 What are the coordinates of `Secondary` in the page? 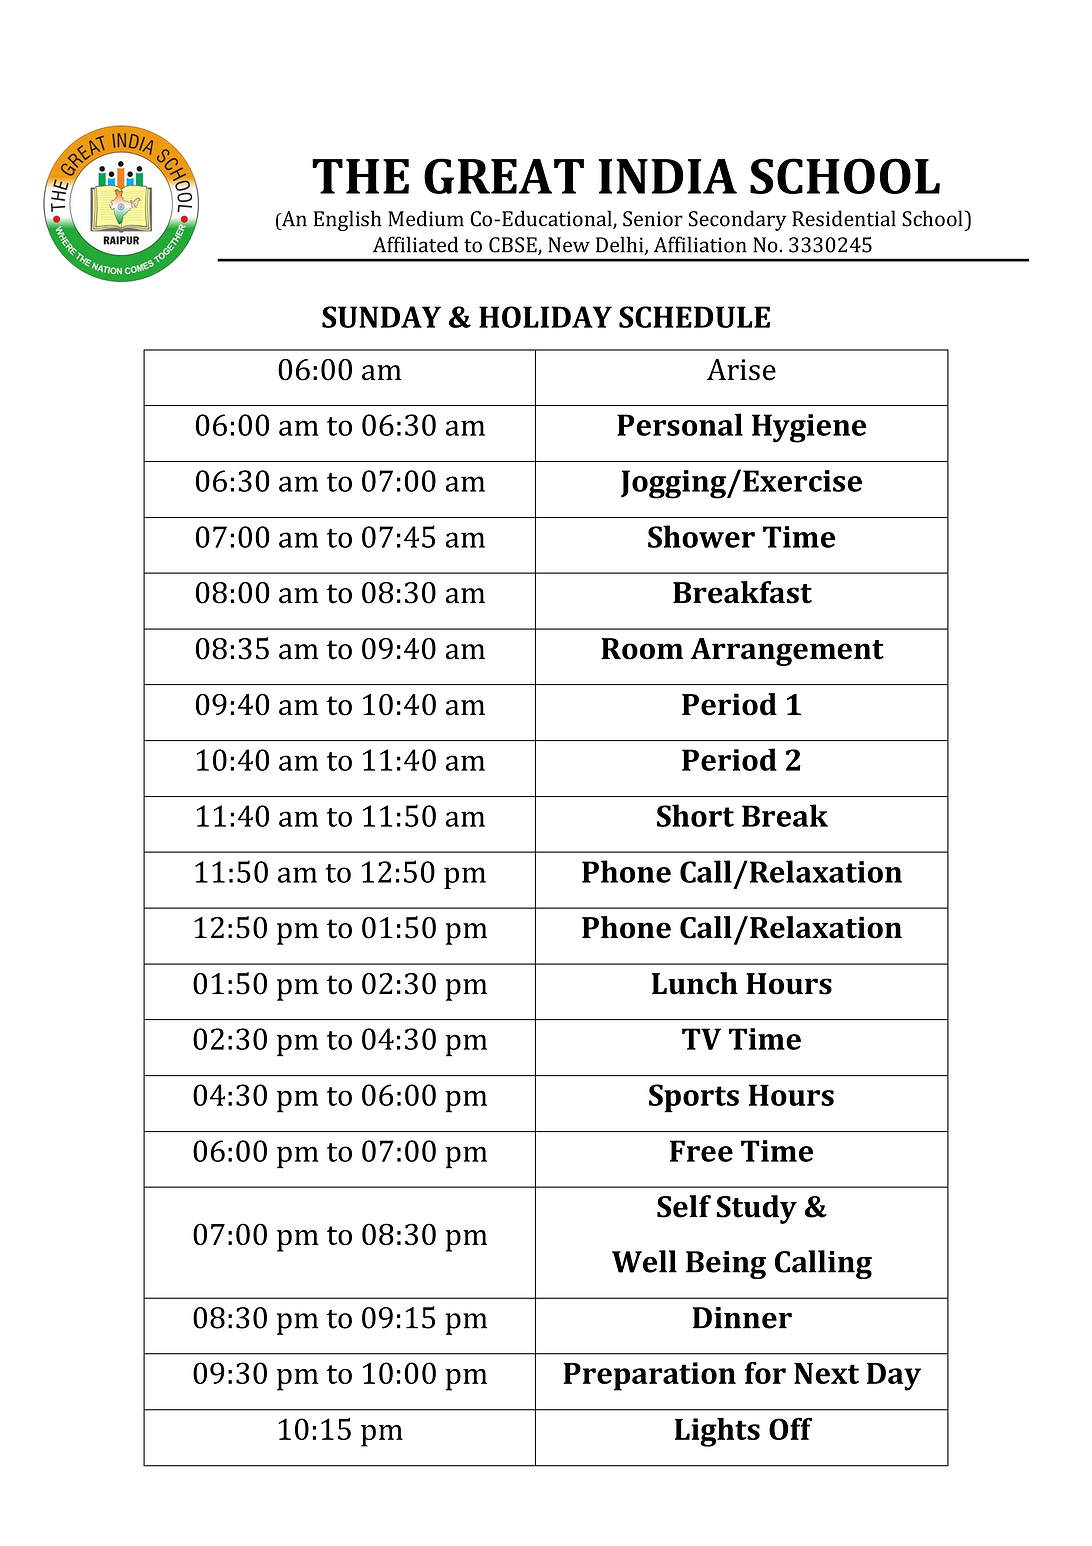 It's located at (737, 220).
